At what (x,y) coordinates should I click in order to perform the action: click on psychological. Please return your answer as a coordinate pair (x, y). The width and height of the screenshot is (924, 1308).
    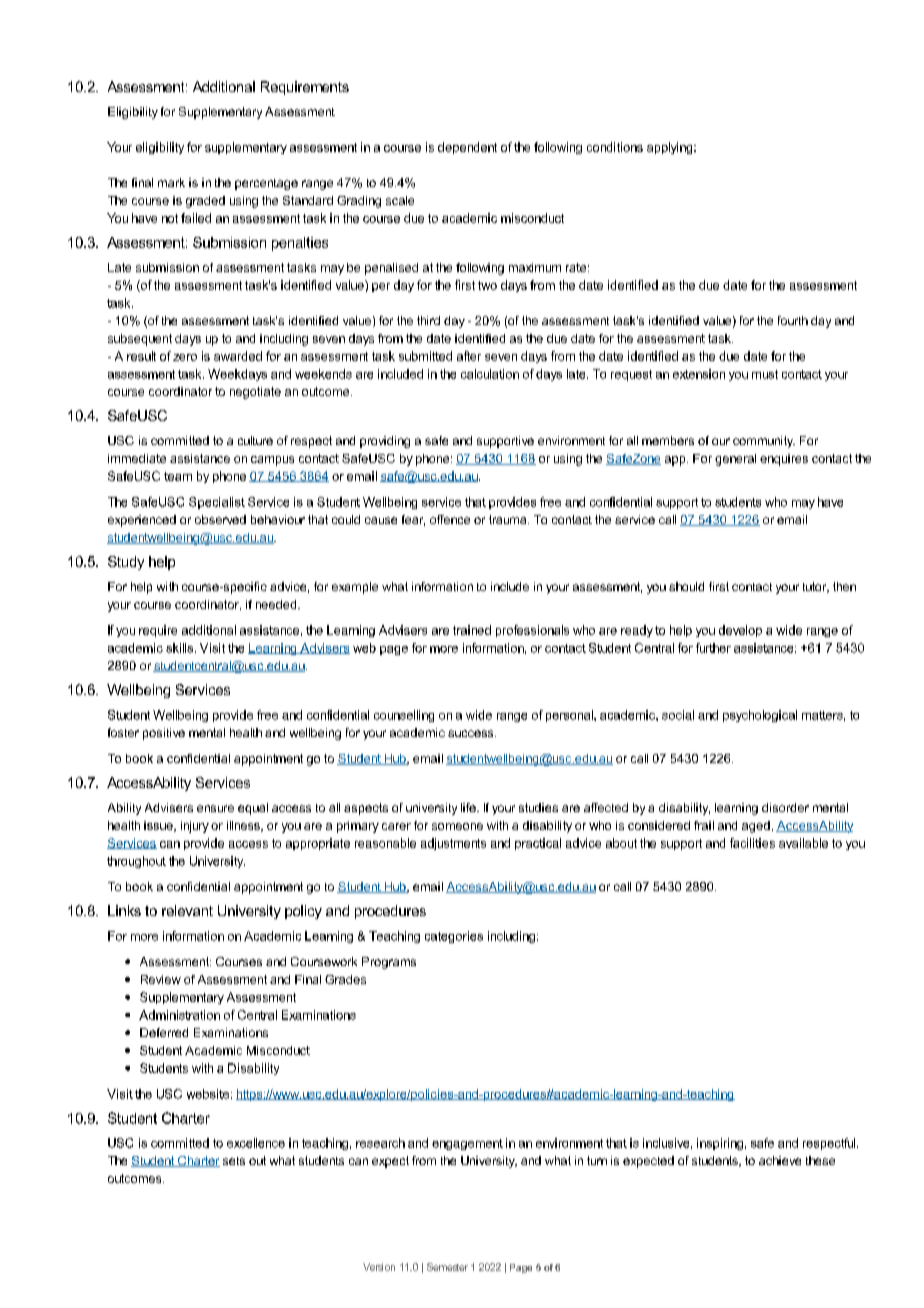
    Looking at the image, I should click on (760, 716).
